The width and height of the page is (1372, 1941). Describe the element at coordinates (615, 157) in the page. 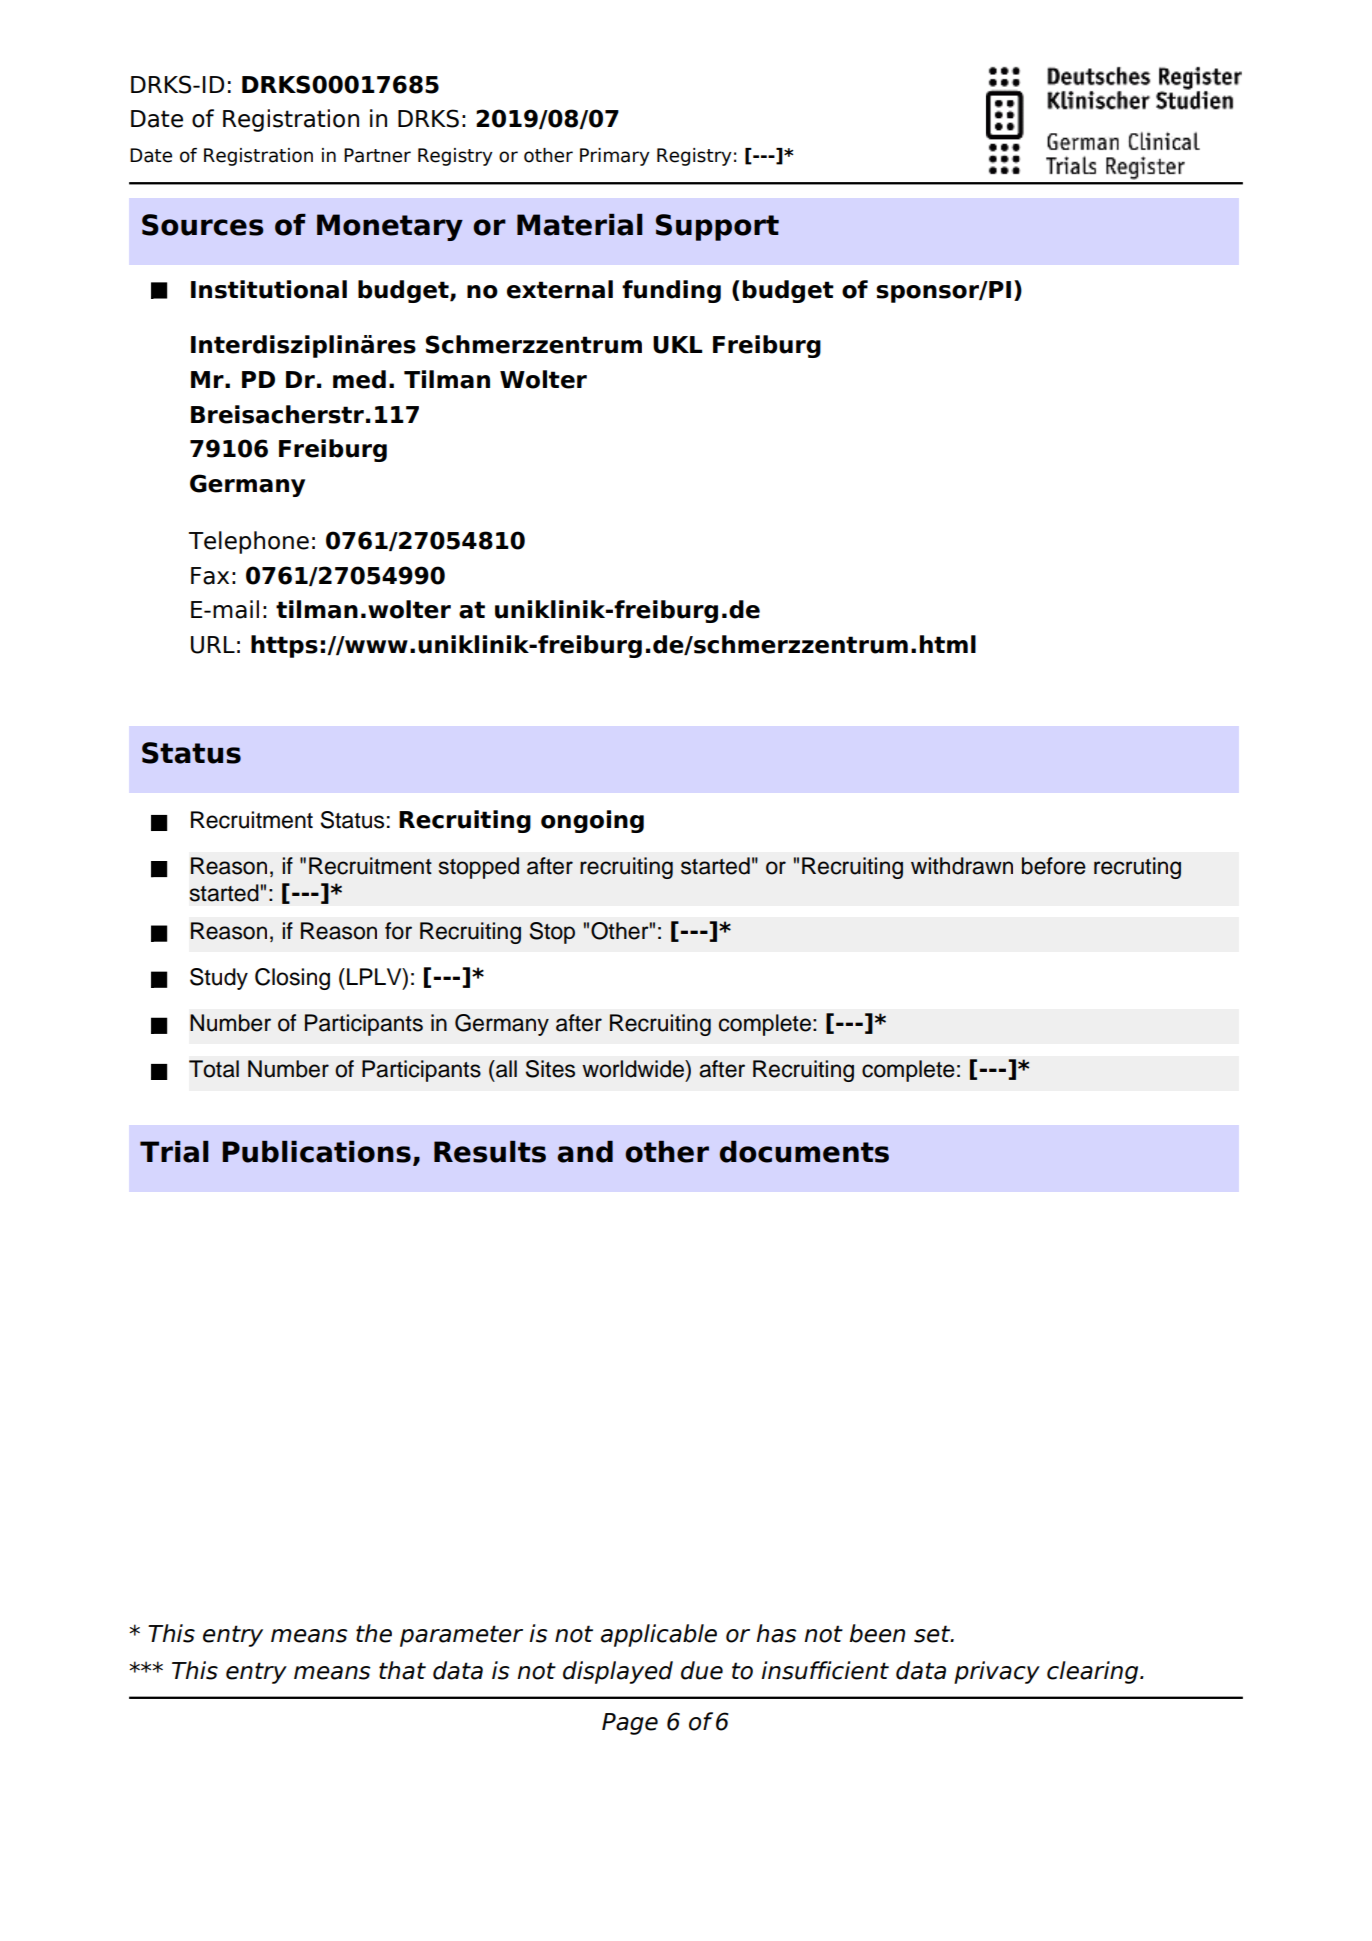

I see `Primary` at that location.
